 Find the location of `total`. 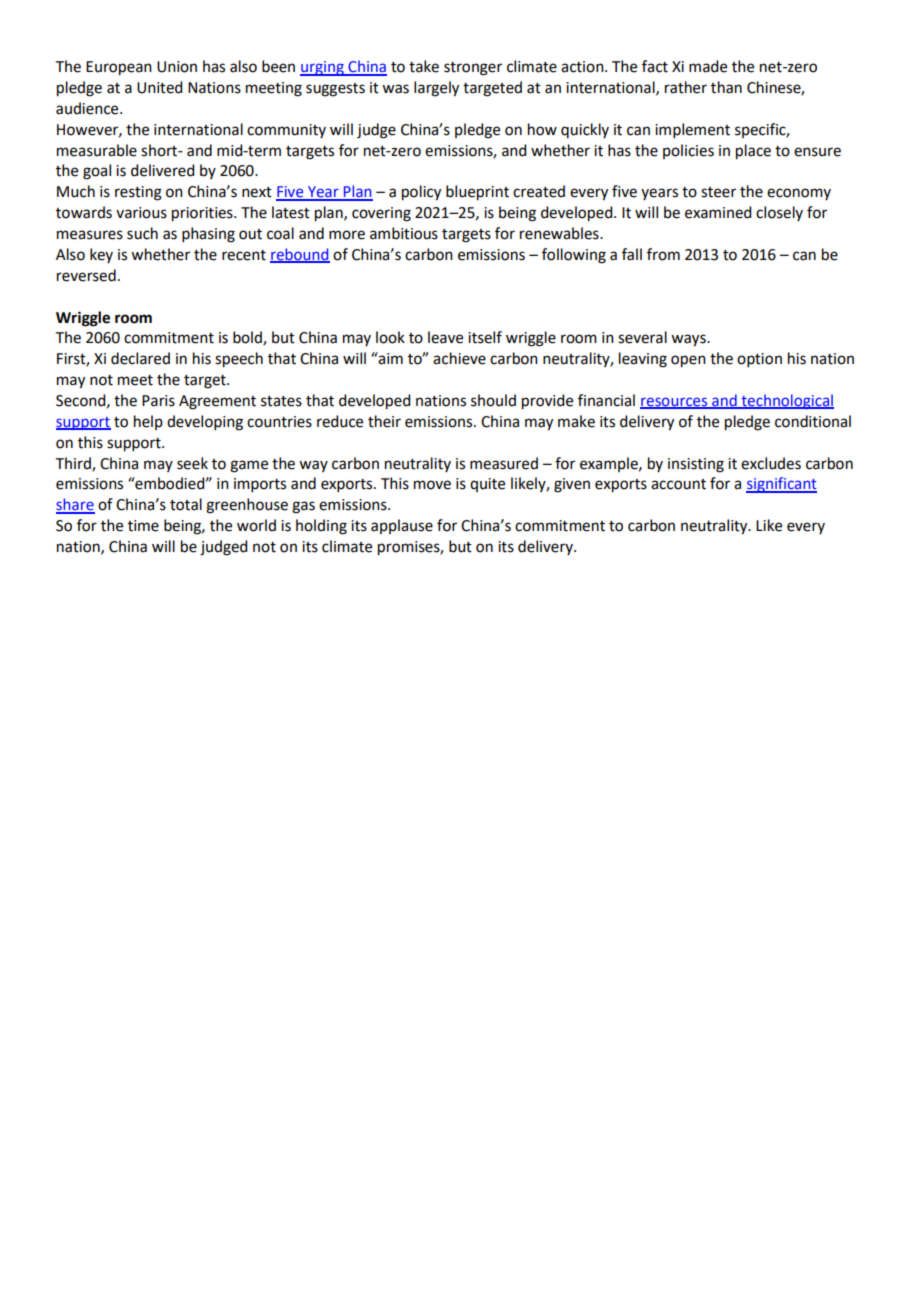

total is located at coordinates (186, 504).
